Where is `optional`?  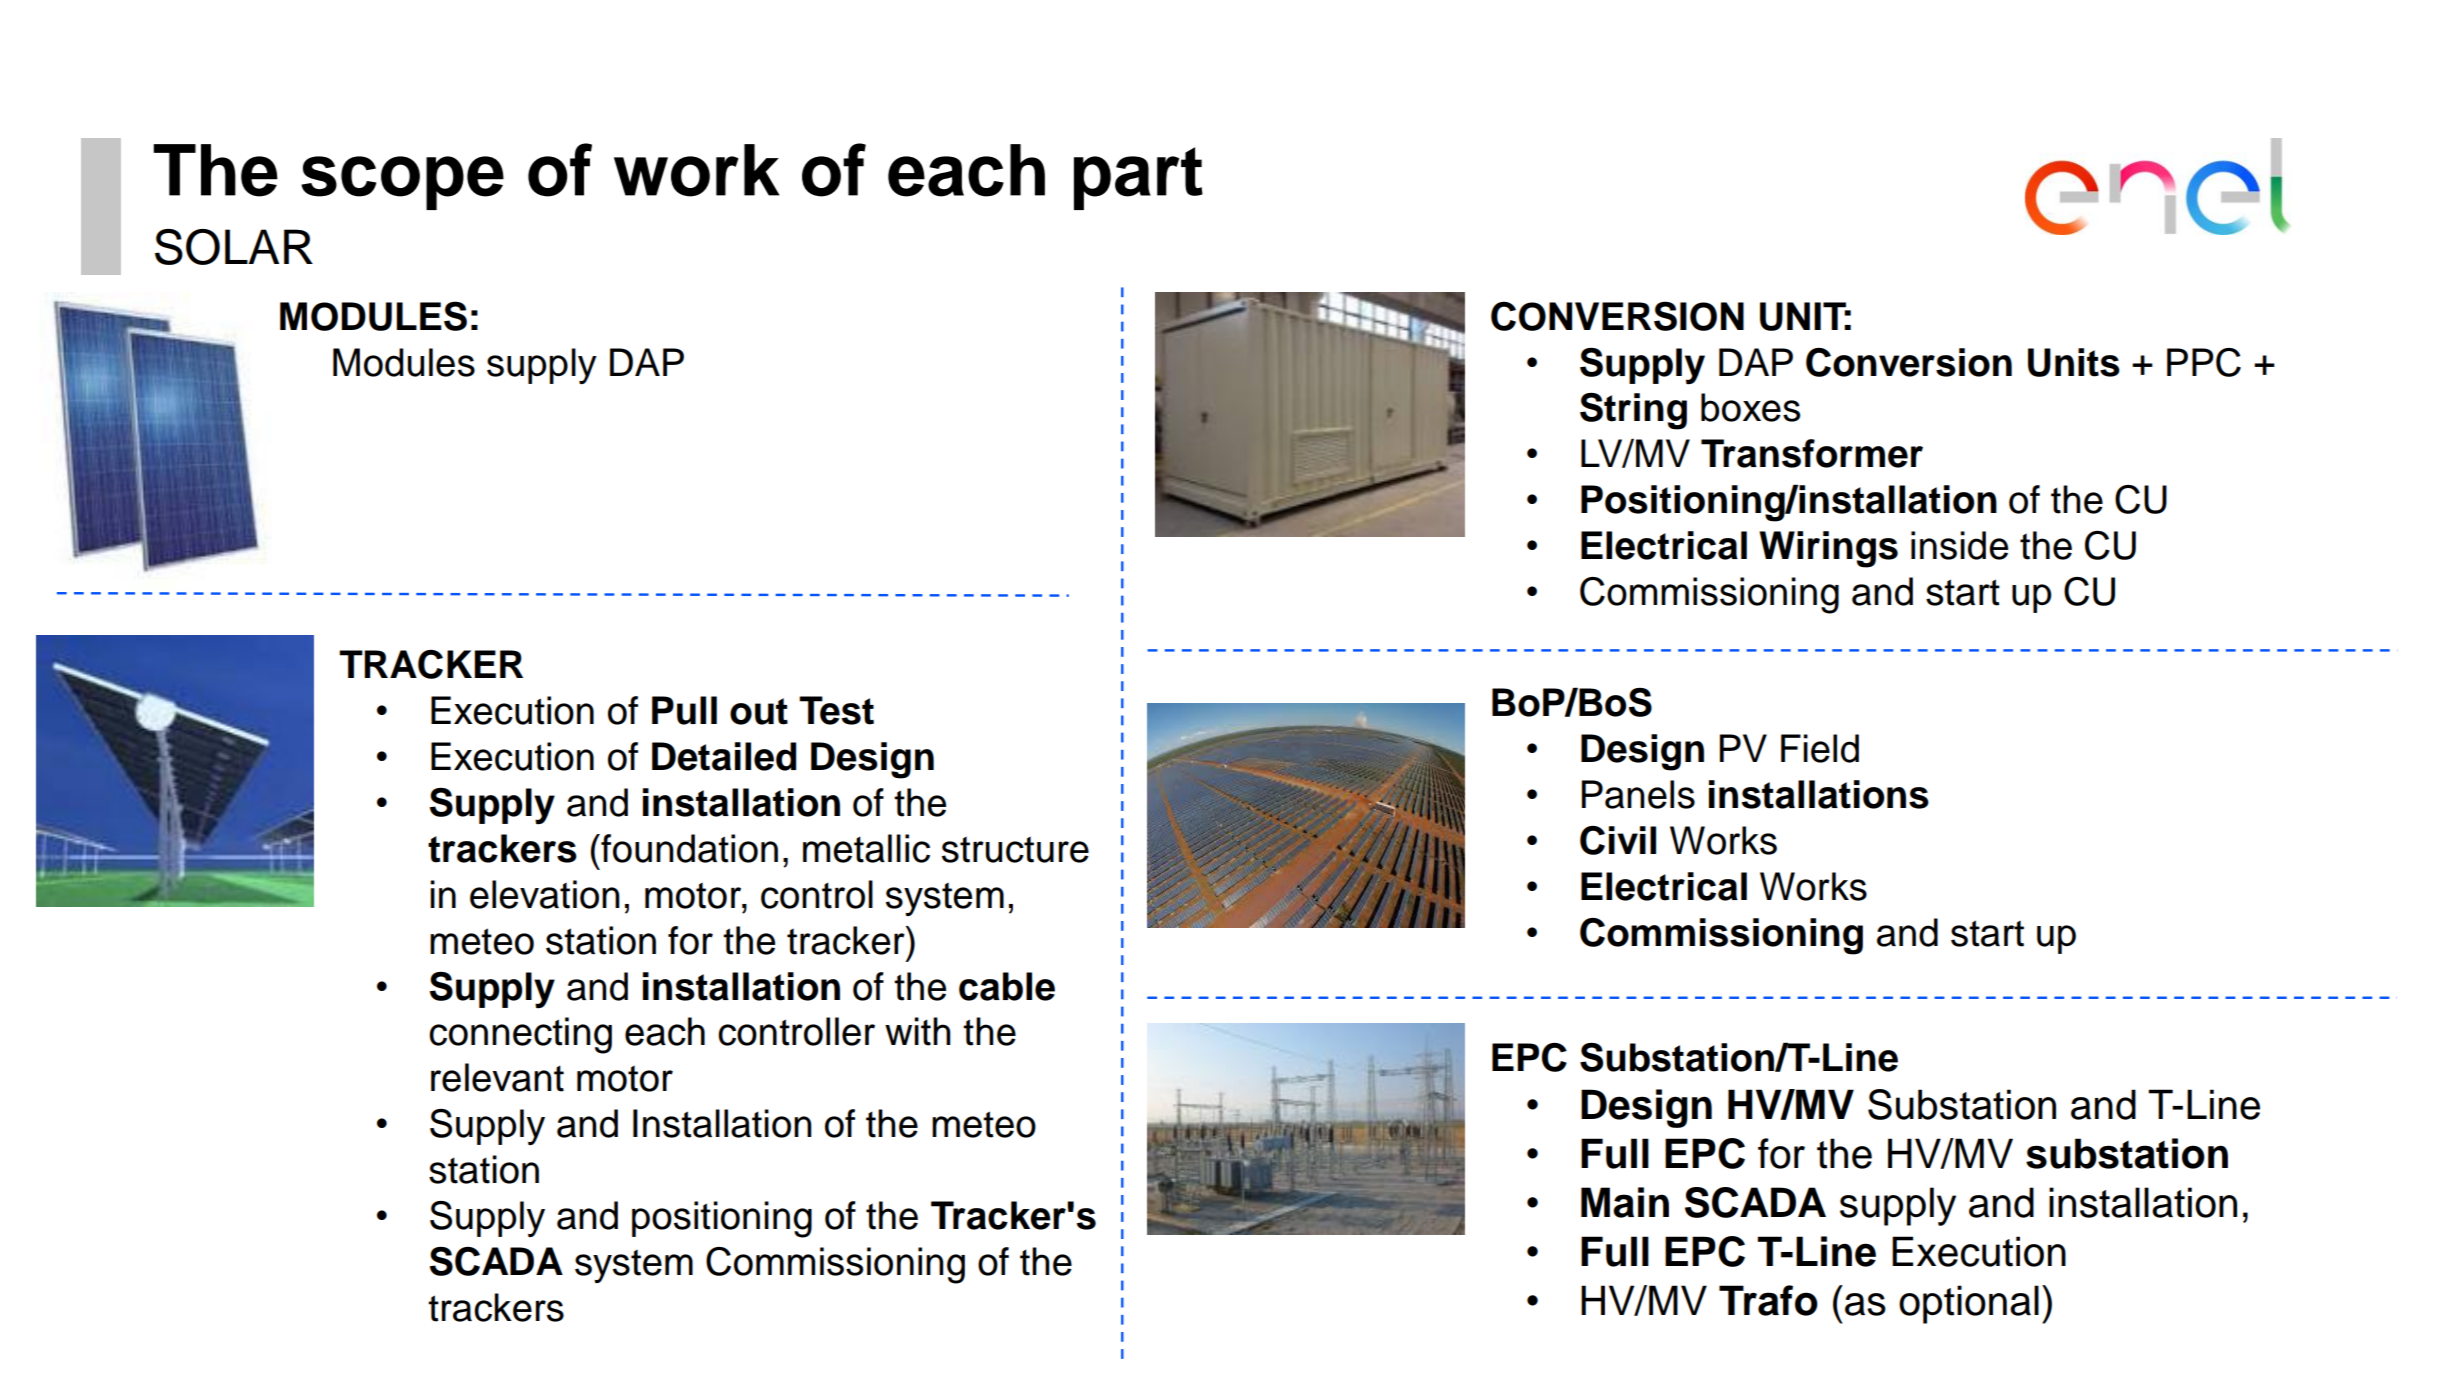 optional is located at coordinates (1969, 1304).
